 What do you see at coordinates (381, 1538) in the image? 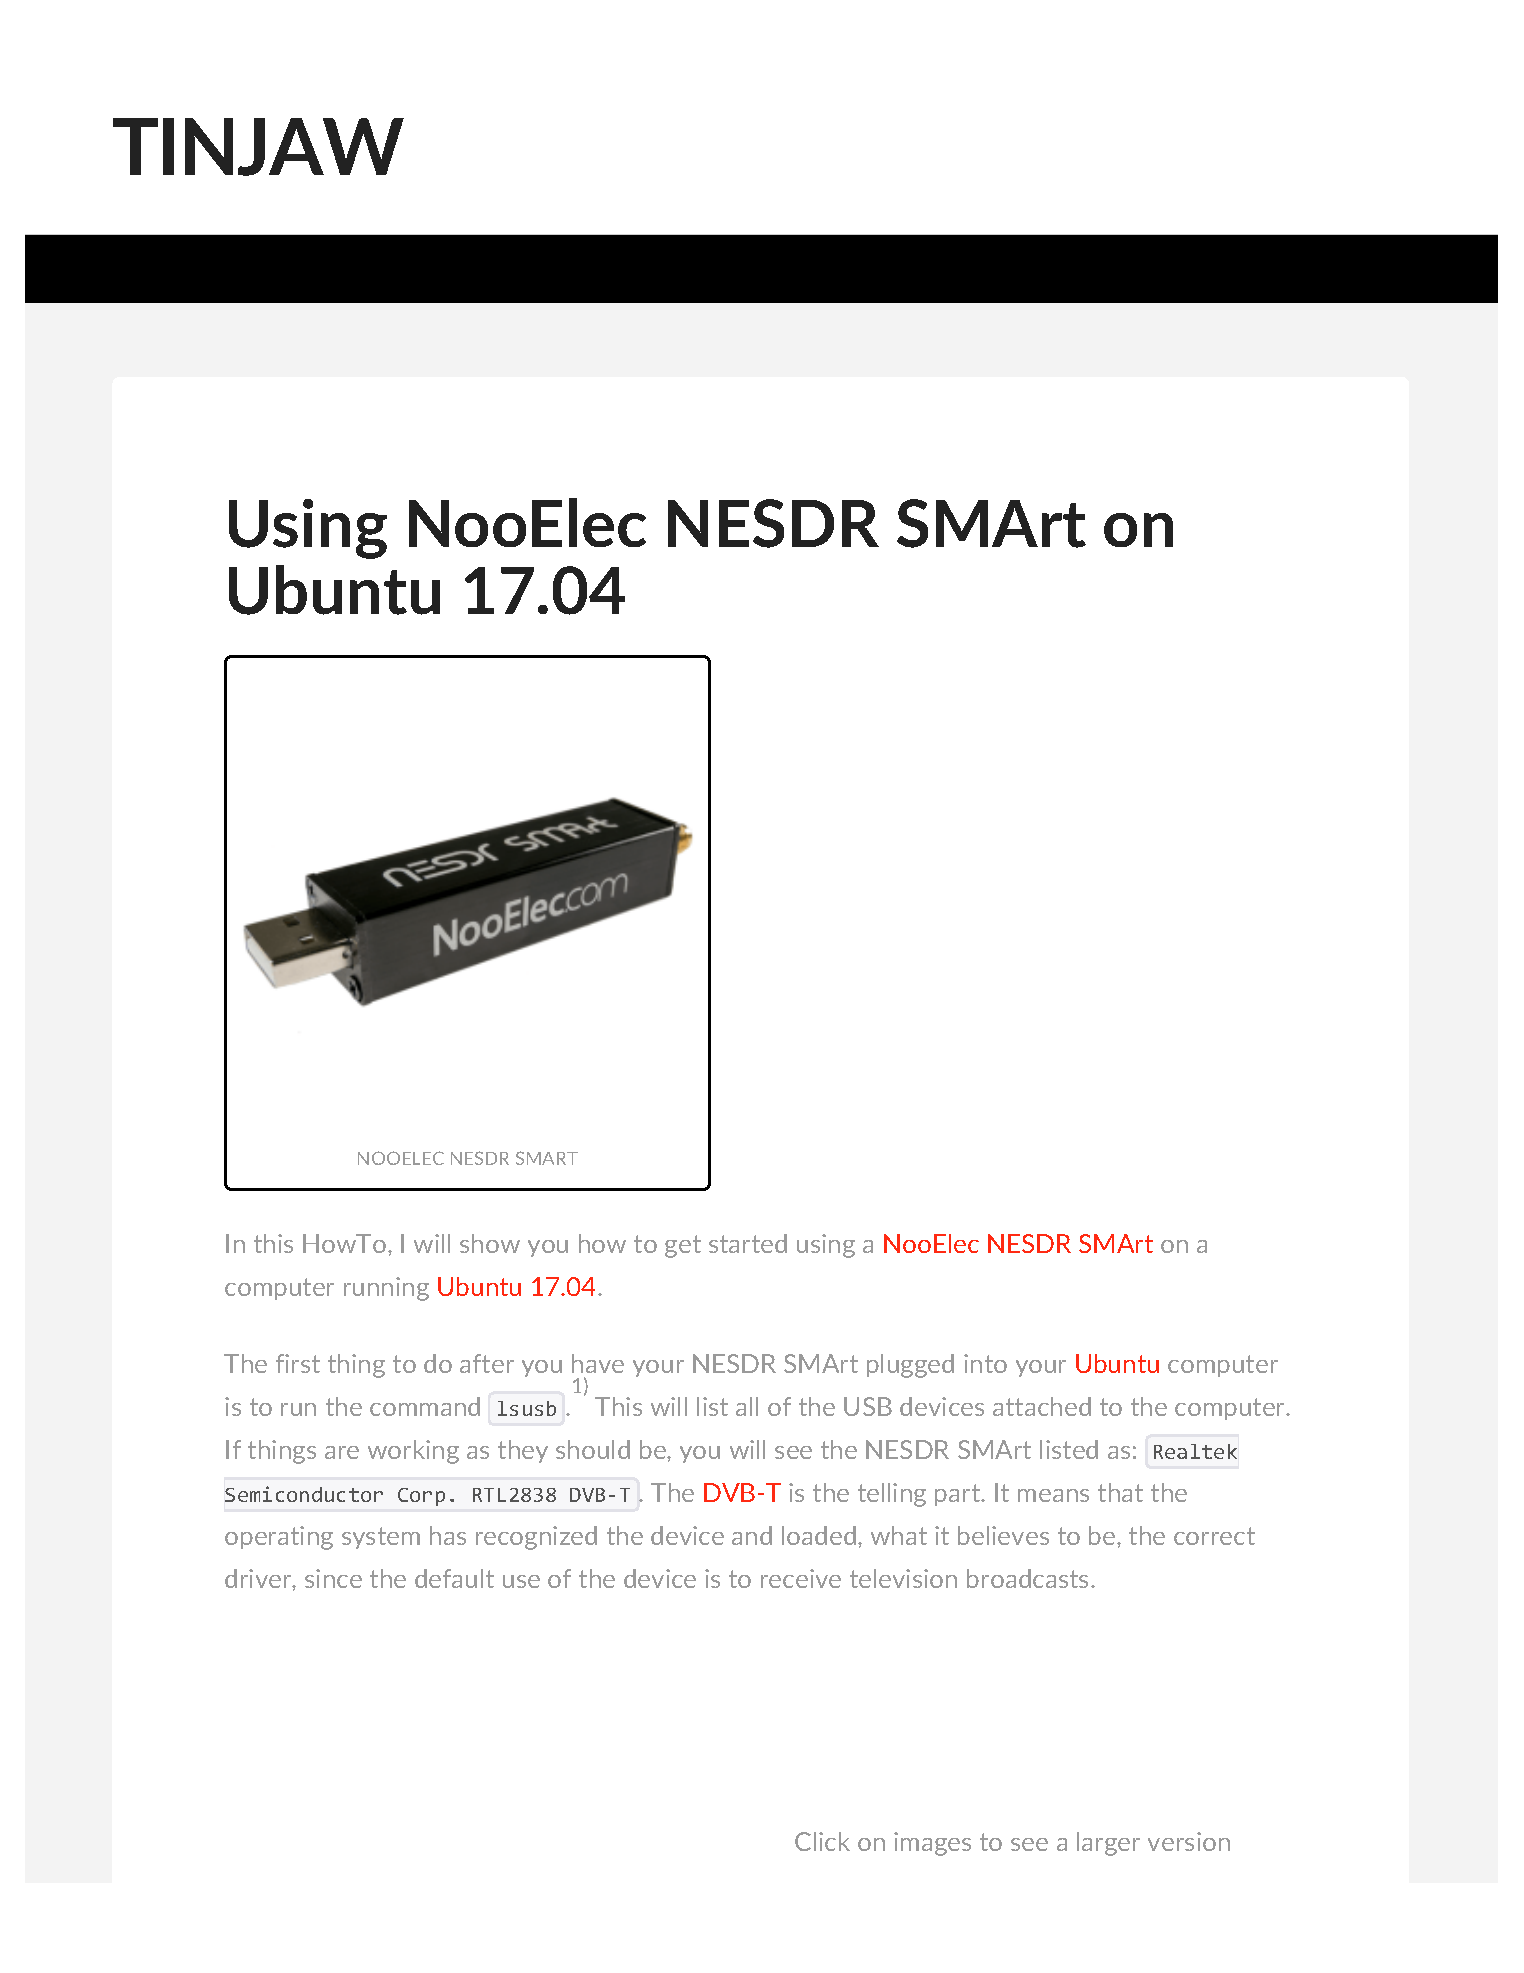
I see `system` at bounding box center [381, 1538].
